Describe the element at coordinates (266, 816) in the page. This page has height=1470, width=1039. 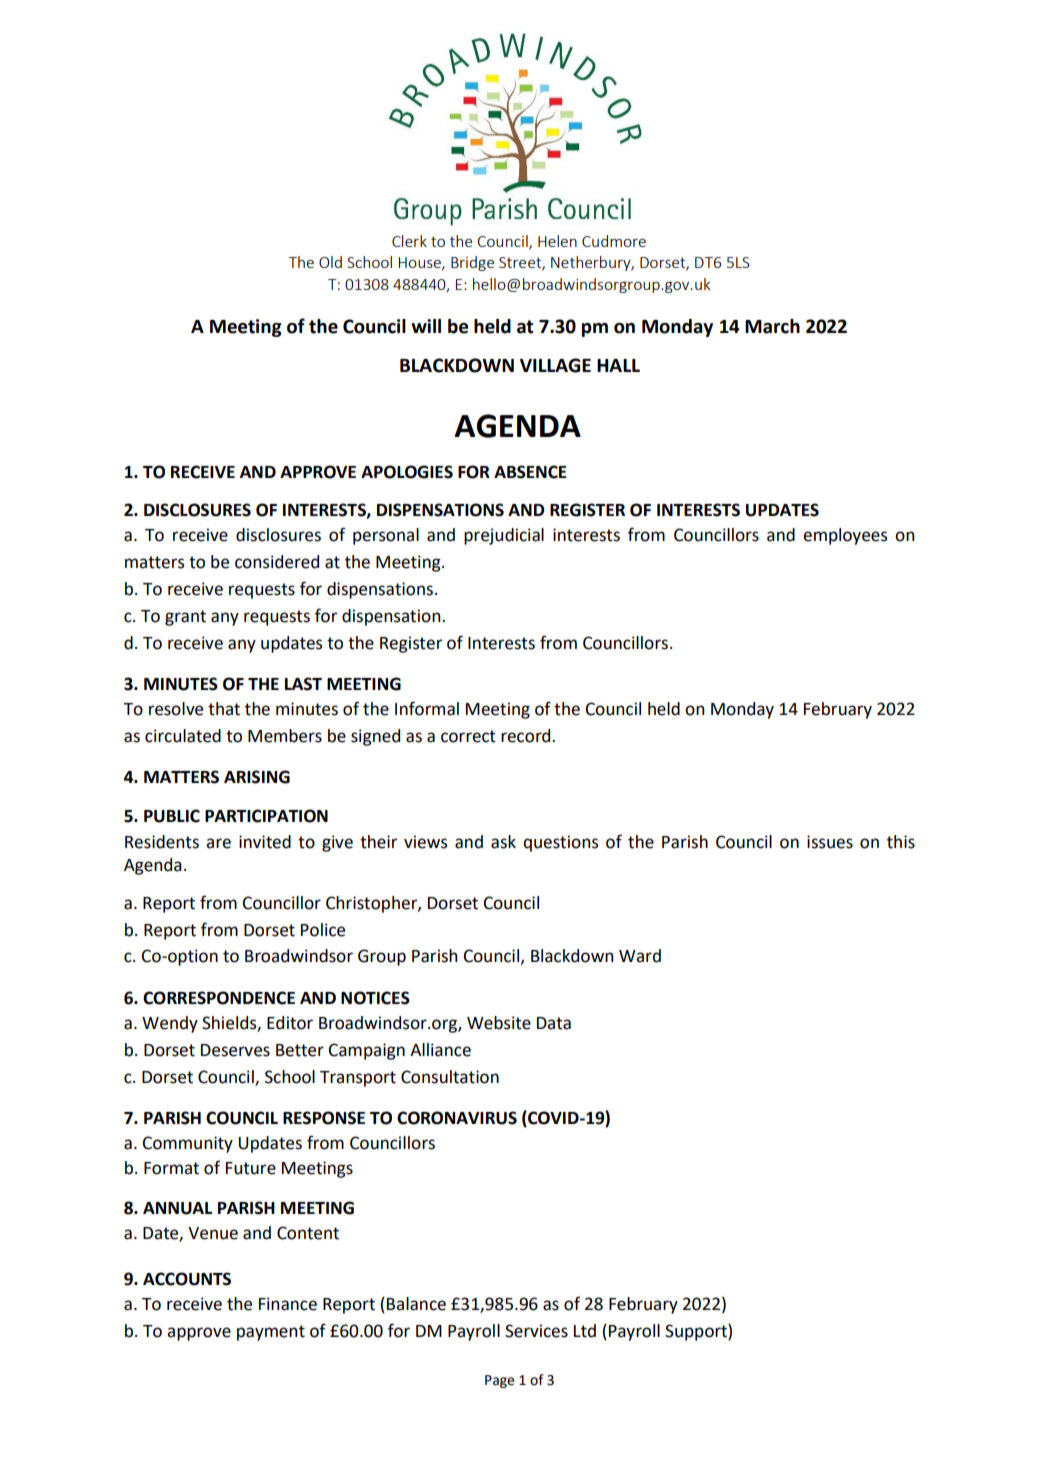
I see `PARTICIPATION` at that location.
